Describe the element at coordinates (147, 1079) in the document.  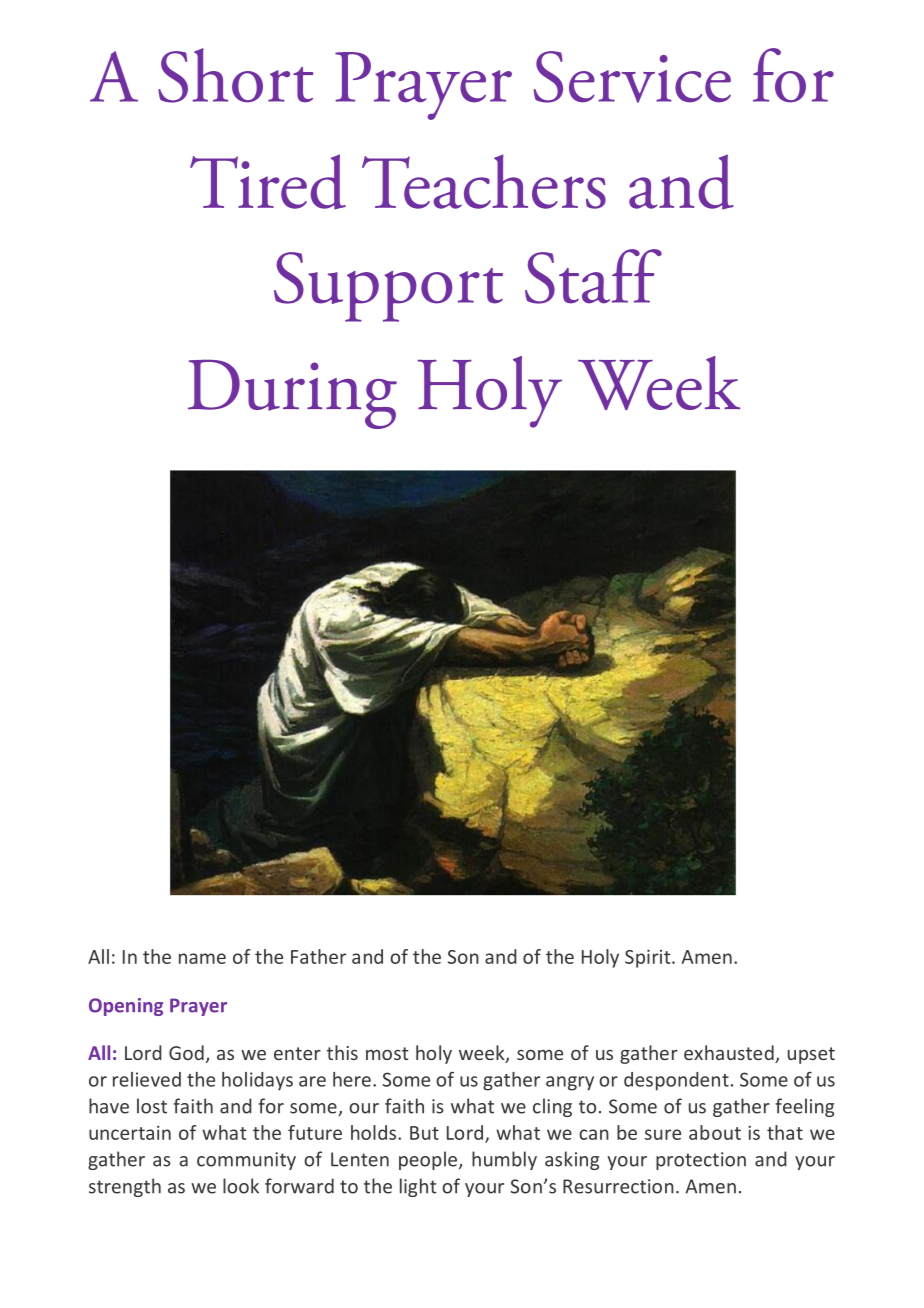
I see `relieved` at that location.
